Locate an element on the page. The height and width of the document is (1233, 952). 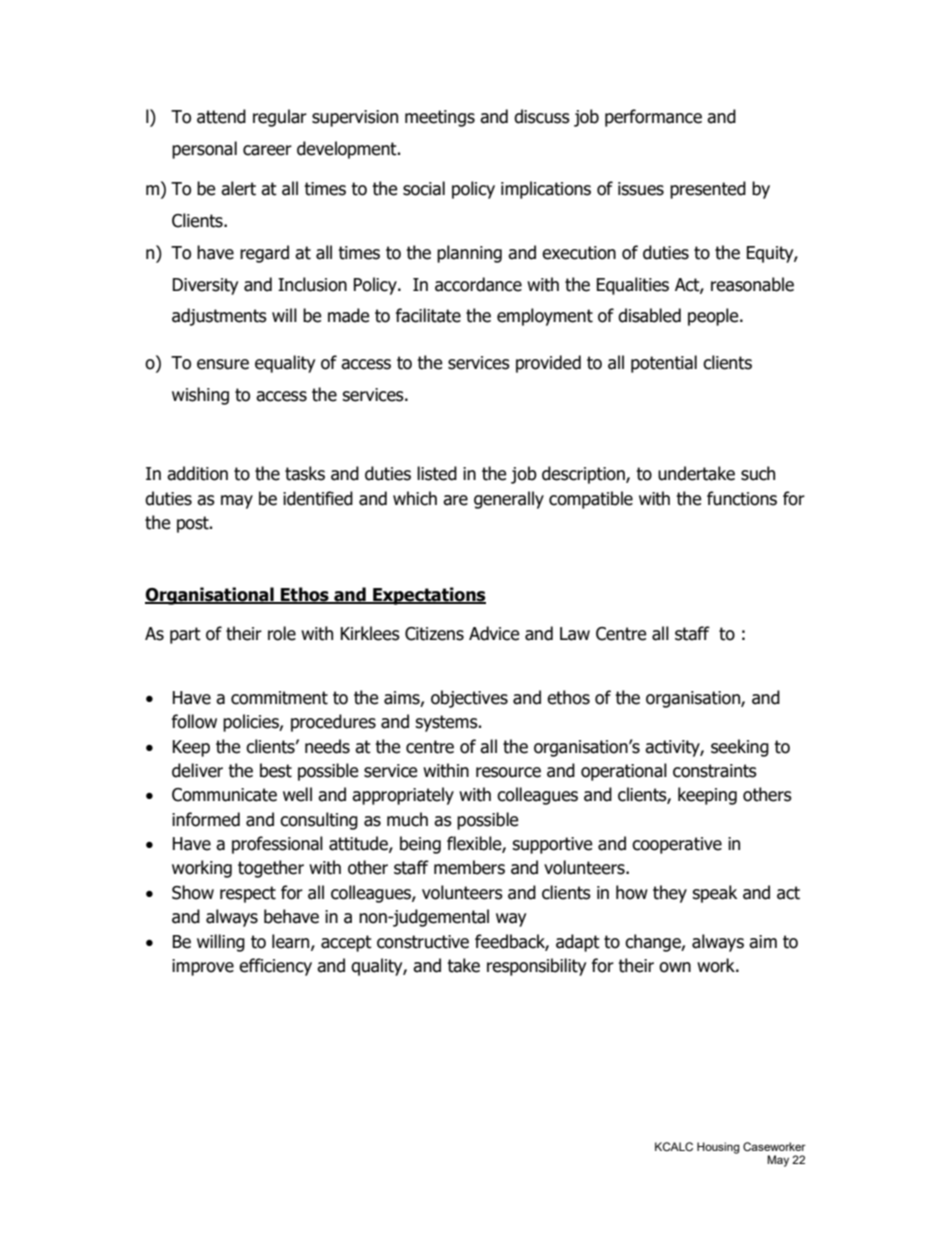
tasks is located at coordinates (305, 473).
